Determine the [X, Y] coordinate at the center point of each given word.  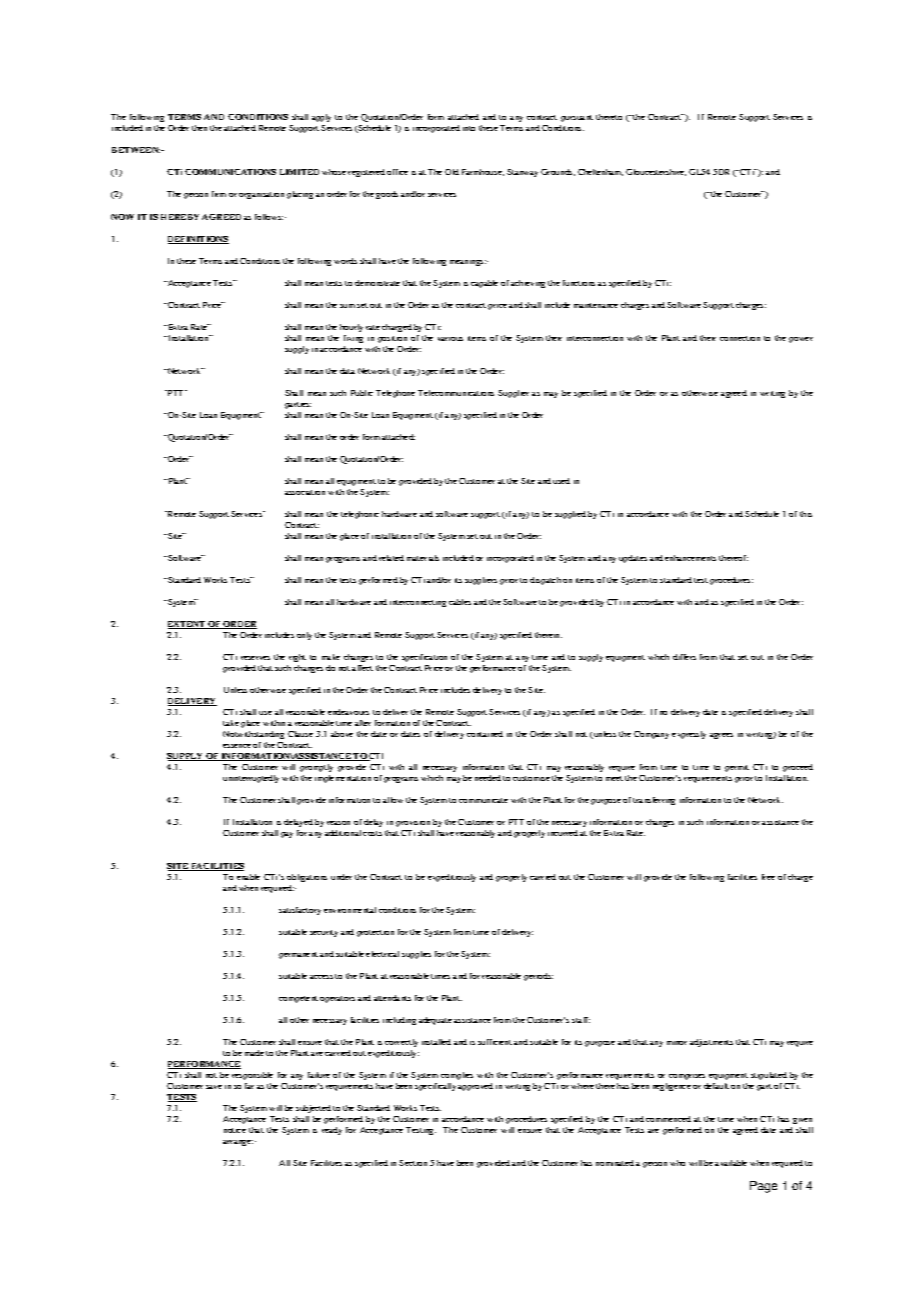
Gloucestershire [656, 172]
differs [684, 657]
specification [424, 658]
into [469, 128]
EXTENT [187, 625]
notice [235, 1130]
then [199, 128]
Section [413, 1163]
